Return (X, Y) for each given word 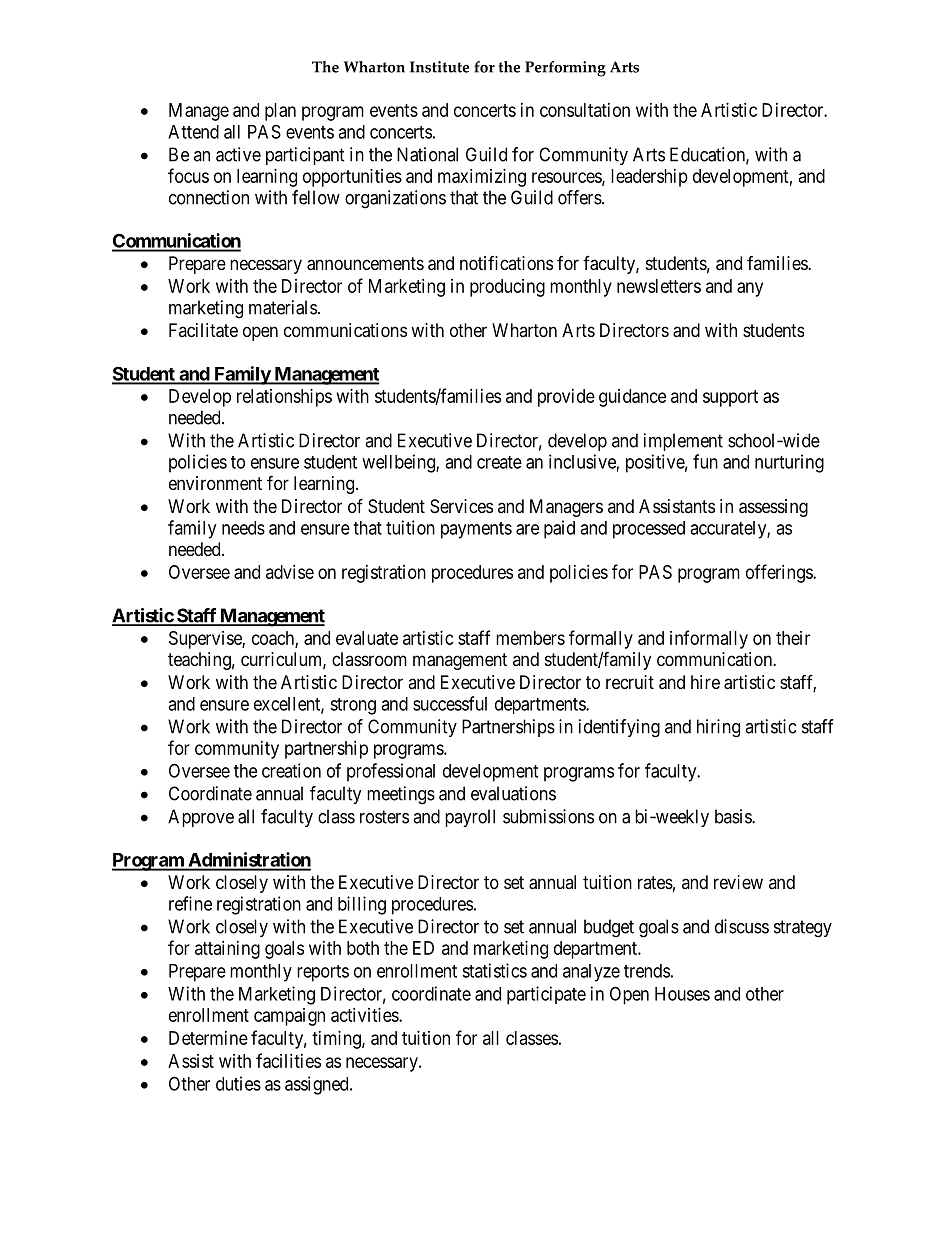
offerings (780, 573)
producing (507, 288)
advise (290, 572)
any (750, 289)
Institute (439, 67)
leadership (649, 178)
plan (280, 112)
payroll (470, 818)
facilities (288, 1060)
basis (734, 816)
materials (283, 307)
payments (476, 530)
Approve (201, 818)
